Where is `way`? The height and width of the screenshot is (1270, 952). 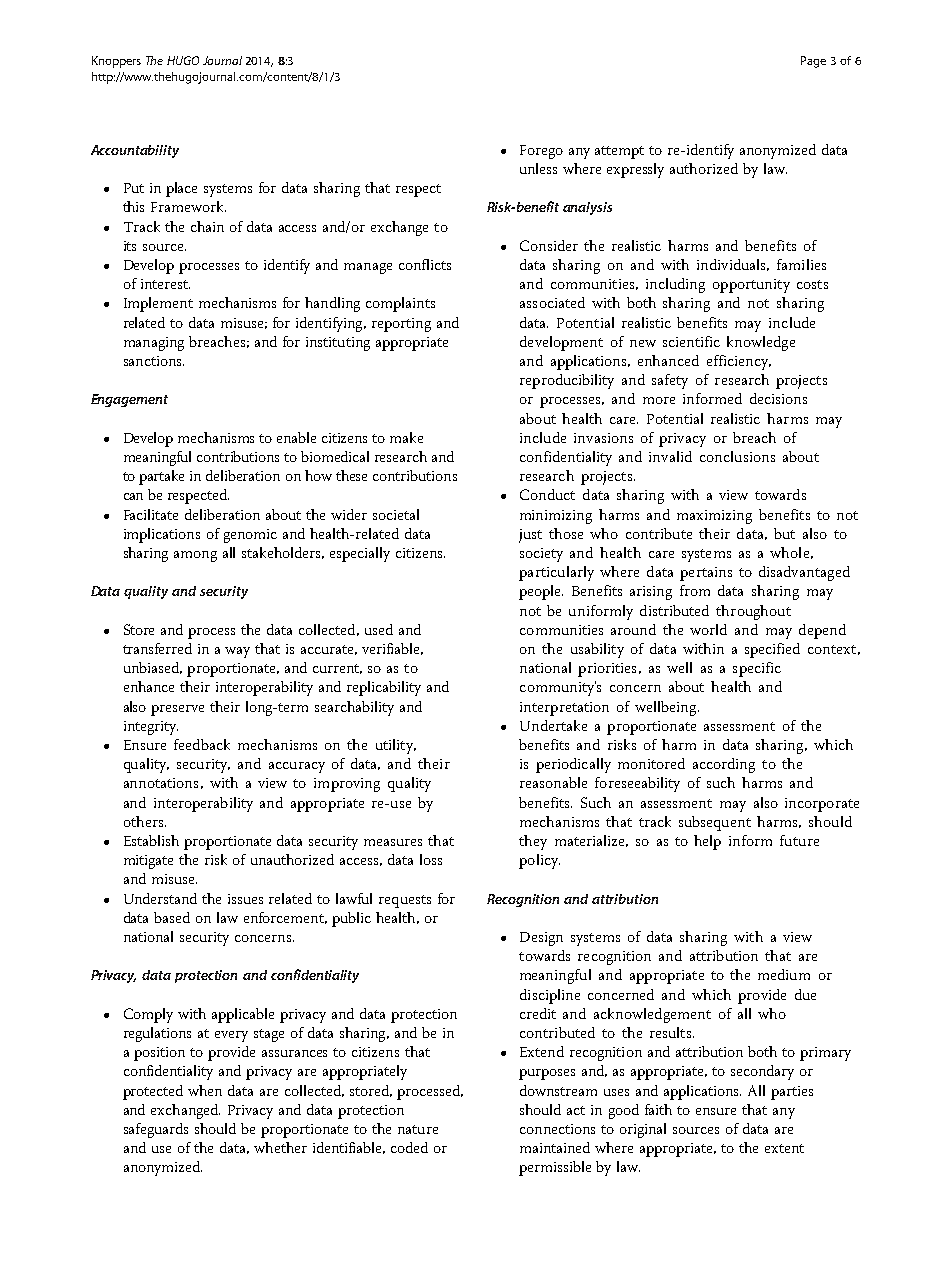 way is located at coordinates (237, 652).
